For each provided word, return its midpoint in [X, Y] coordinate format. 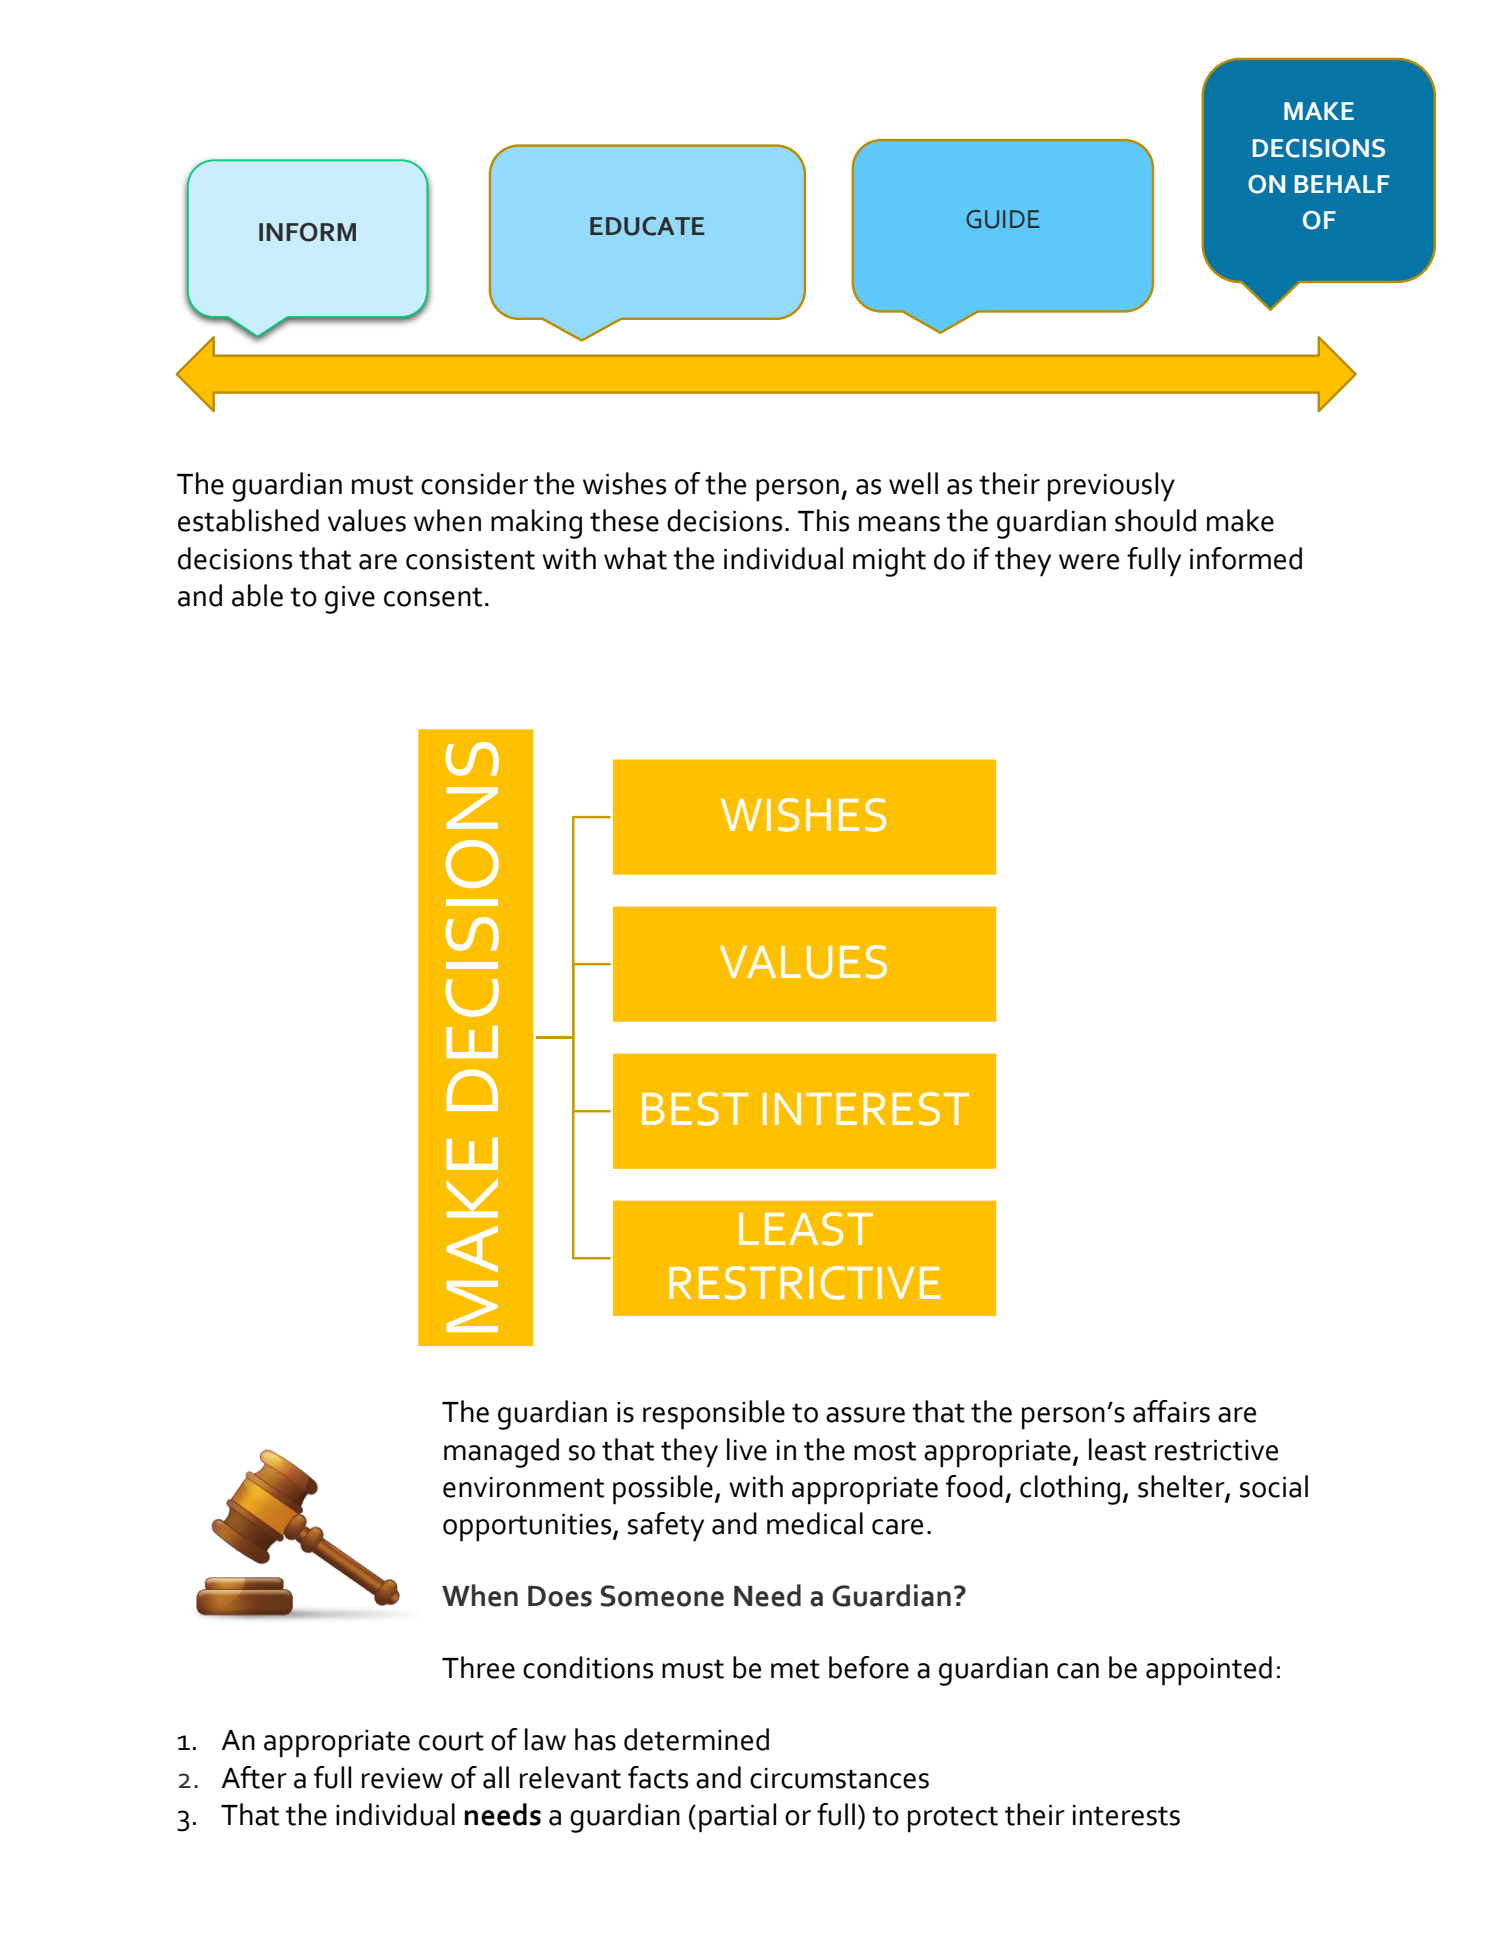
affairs [1171, 1411]
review [402, 1778]
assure [865, 1415]
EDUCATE [647, 226]
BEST [695, 1109]
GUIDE [1003, 219]
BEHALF [1342, 184]
